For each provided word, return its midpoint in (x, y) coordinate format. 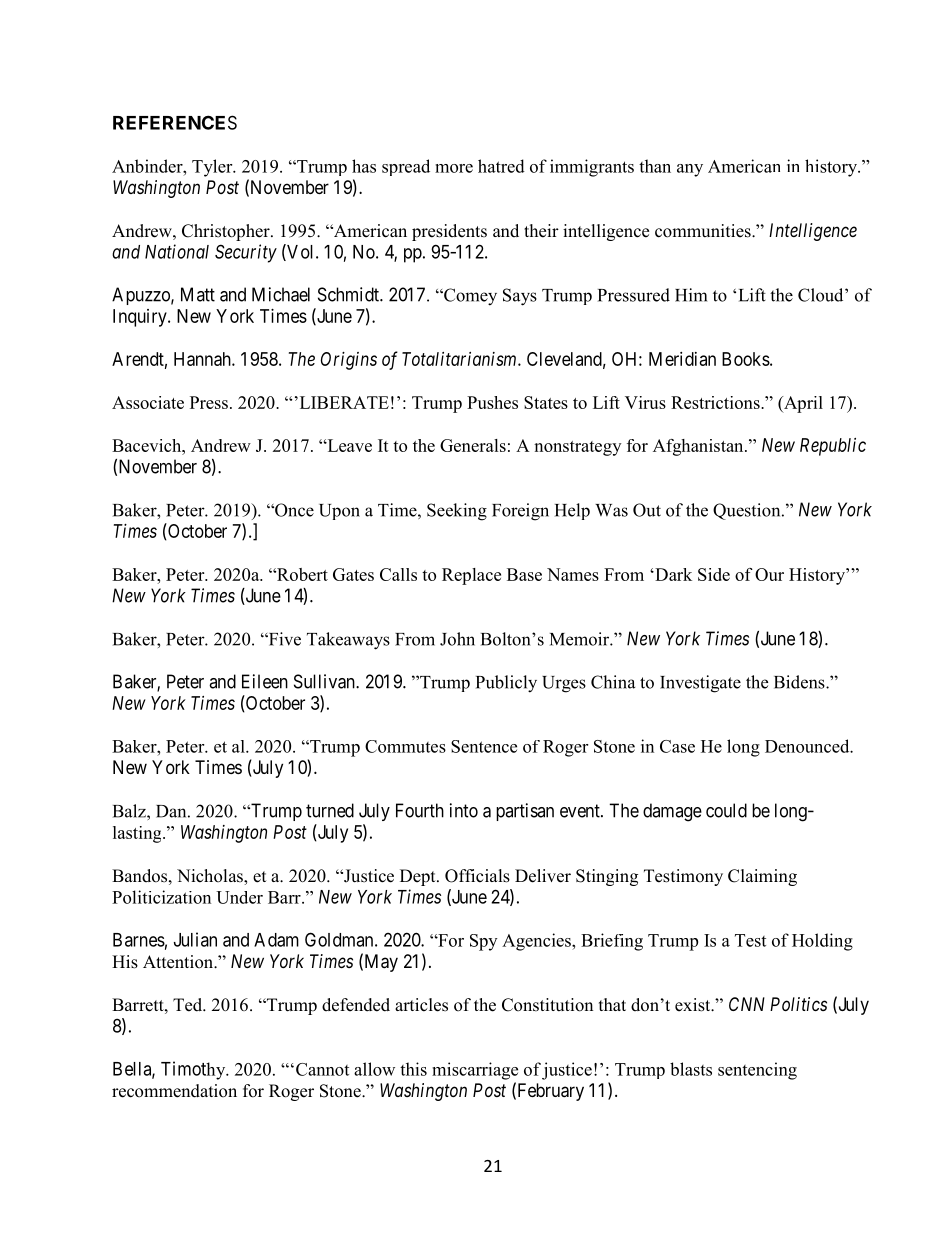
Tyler (213, 168)
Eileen (265, 681)
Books (746, 359)
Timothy (194, 1070)
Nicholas (211, 877)
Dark (672, 574)
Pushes (492, 402)
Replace (471, 576)
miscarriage (475, 1071)
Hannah (203, 359)
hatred (501, 166)
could (726, 810)
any (690, 170)
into (464, 810)
